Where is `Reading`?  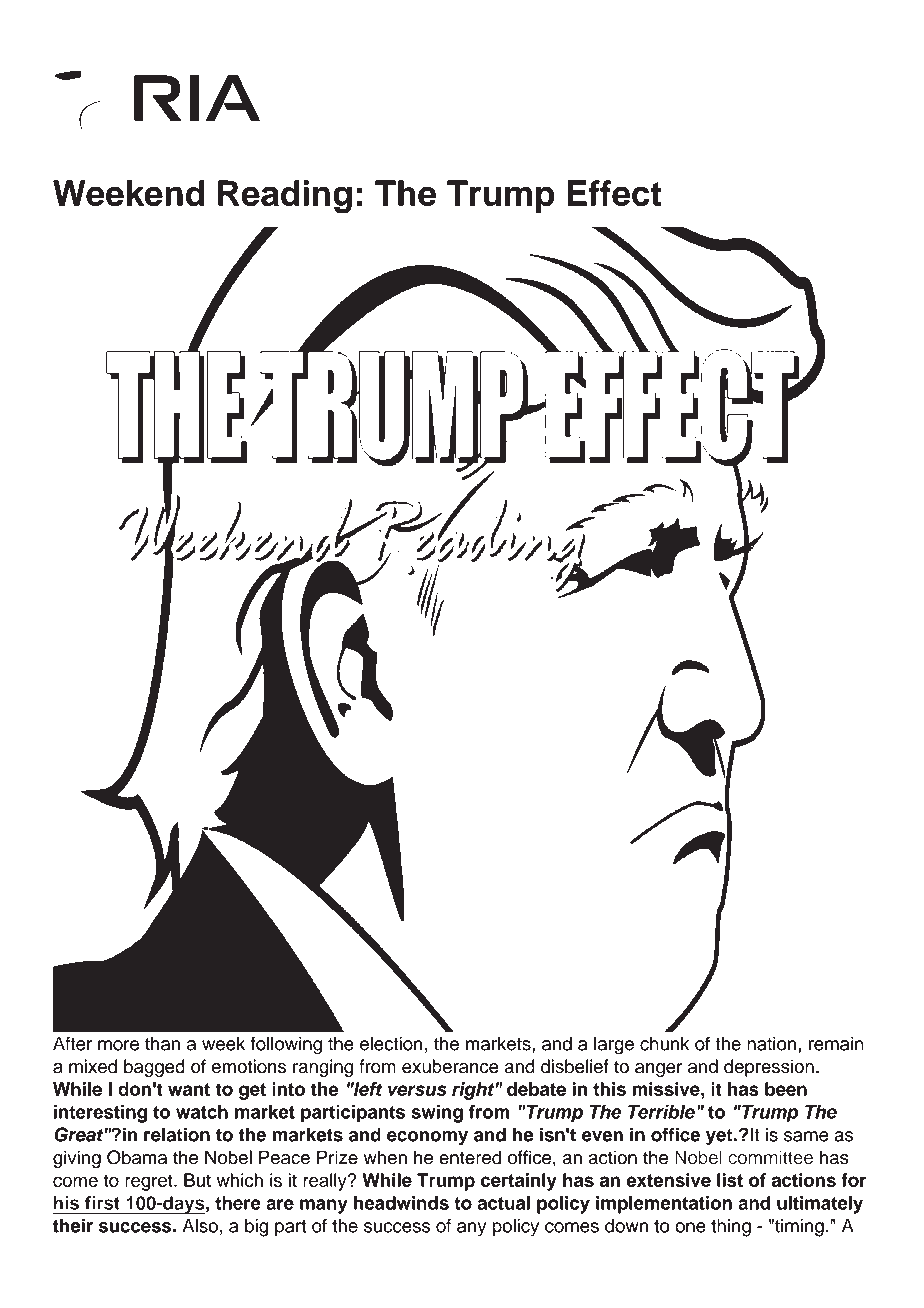
Reading is located at coordinates (285, 197).
